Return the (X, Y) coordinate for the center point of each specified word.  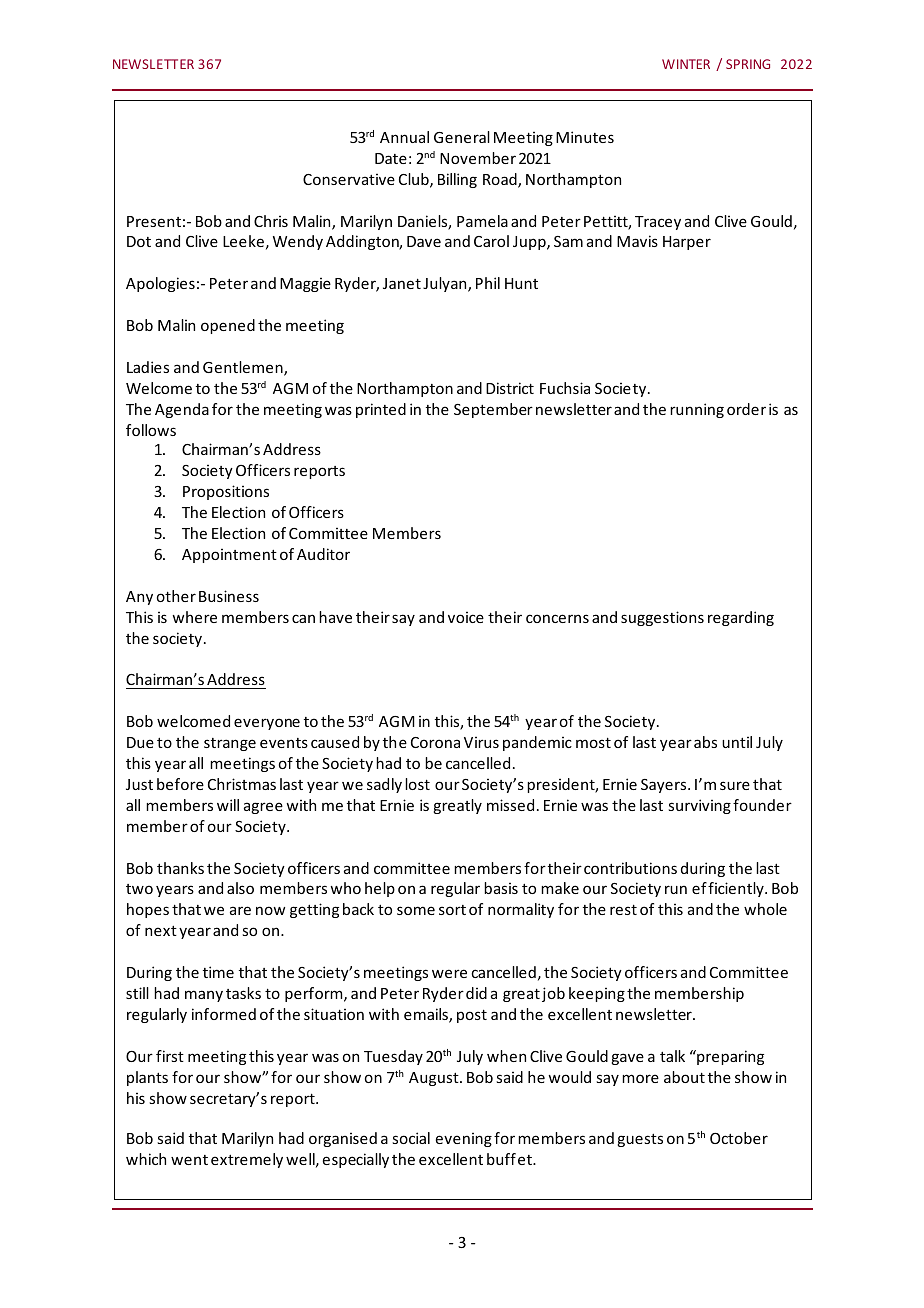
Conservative (349, 179)
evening (464, 1140)
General (462, 137)
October (739, 1138)
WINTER (686, 64)
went (189, 1160)
